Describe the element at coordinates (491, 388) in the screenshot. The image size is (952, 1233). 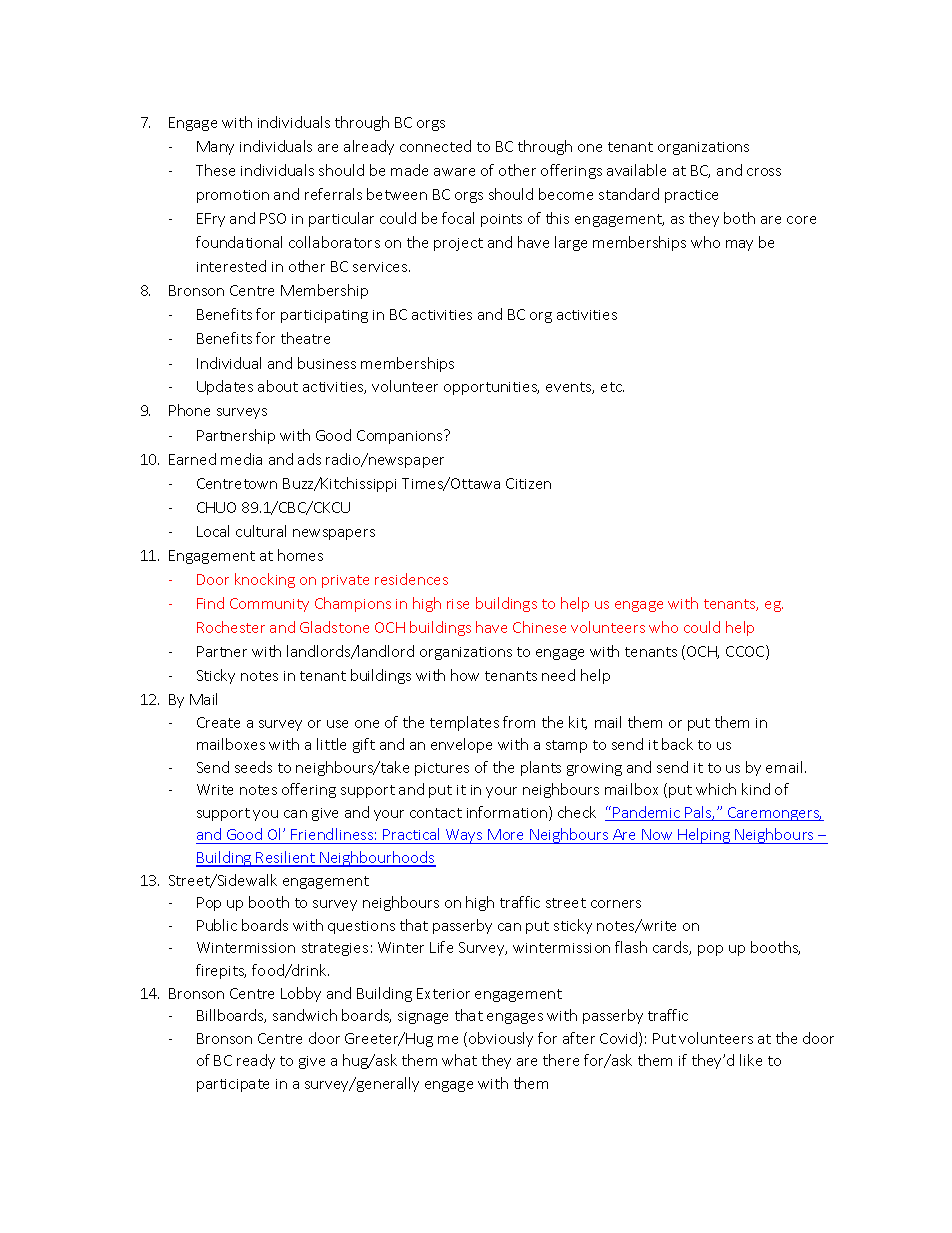
I see `opportunities` at that location.
